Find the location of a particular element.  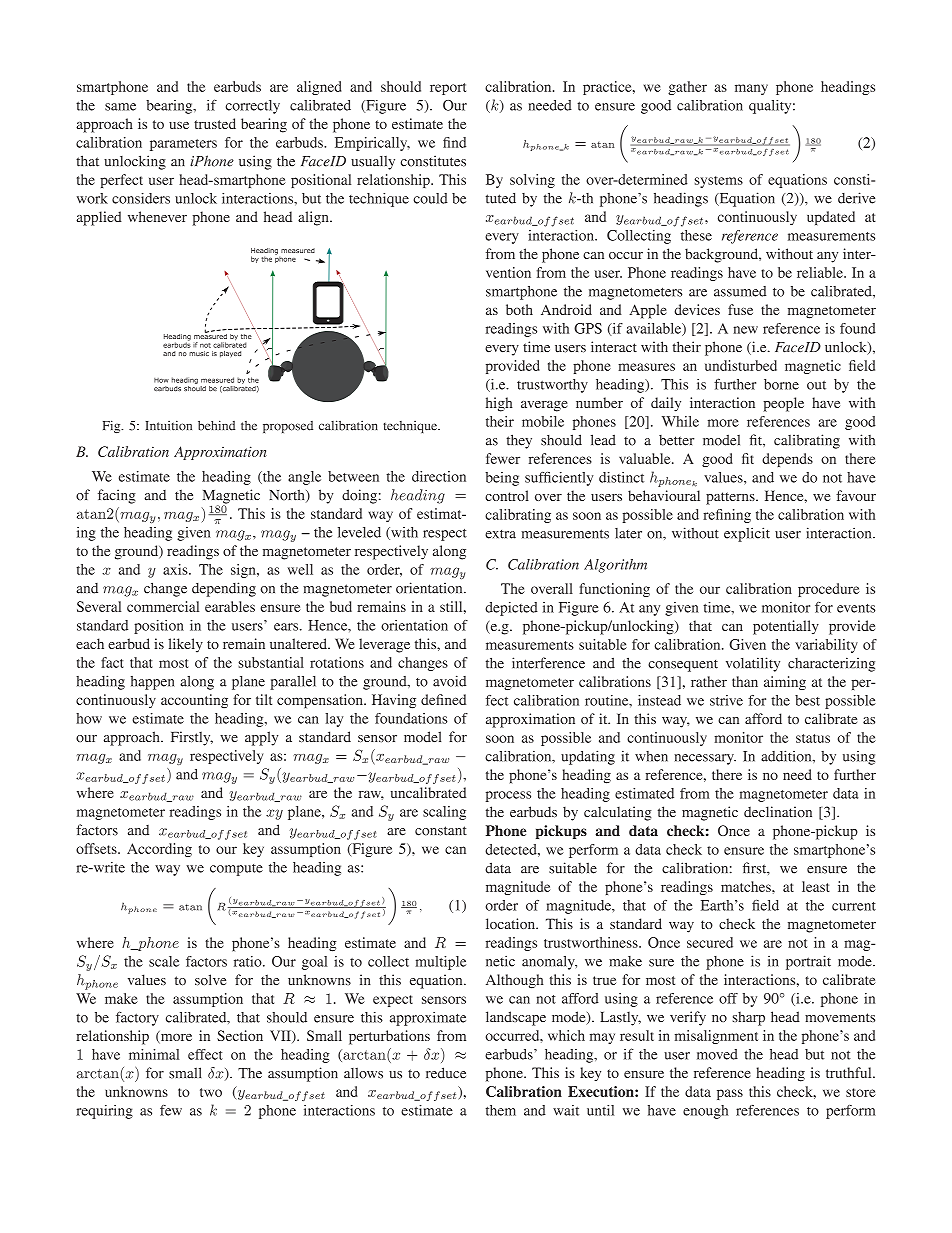

pass is located at coordinates (730, 1094).
